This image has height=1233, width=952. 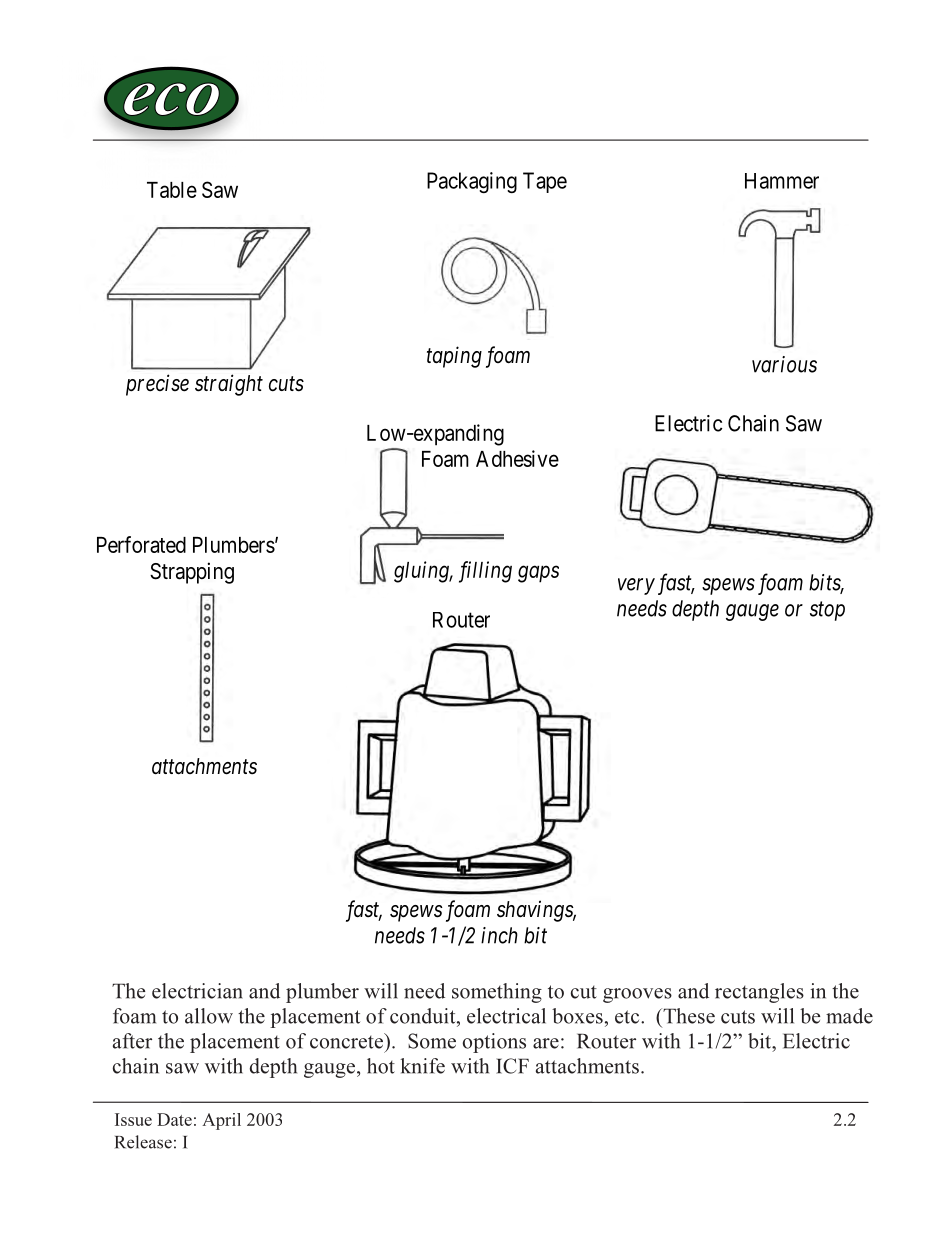 What do you see at coordinates (472, 182) in the image?
I see `Packaging` at bounding box center [472, 182].
